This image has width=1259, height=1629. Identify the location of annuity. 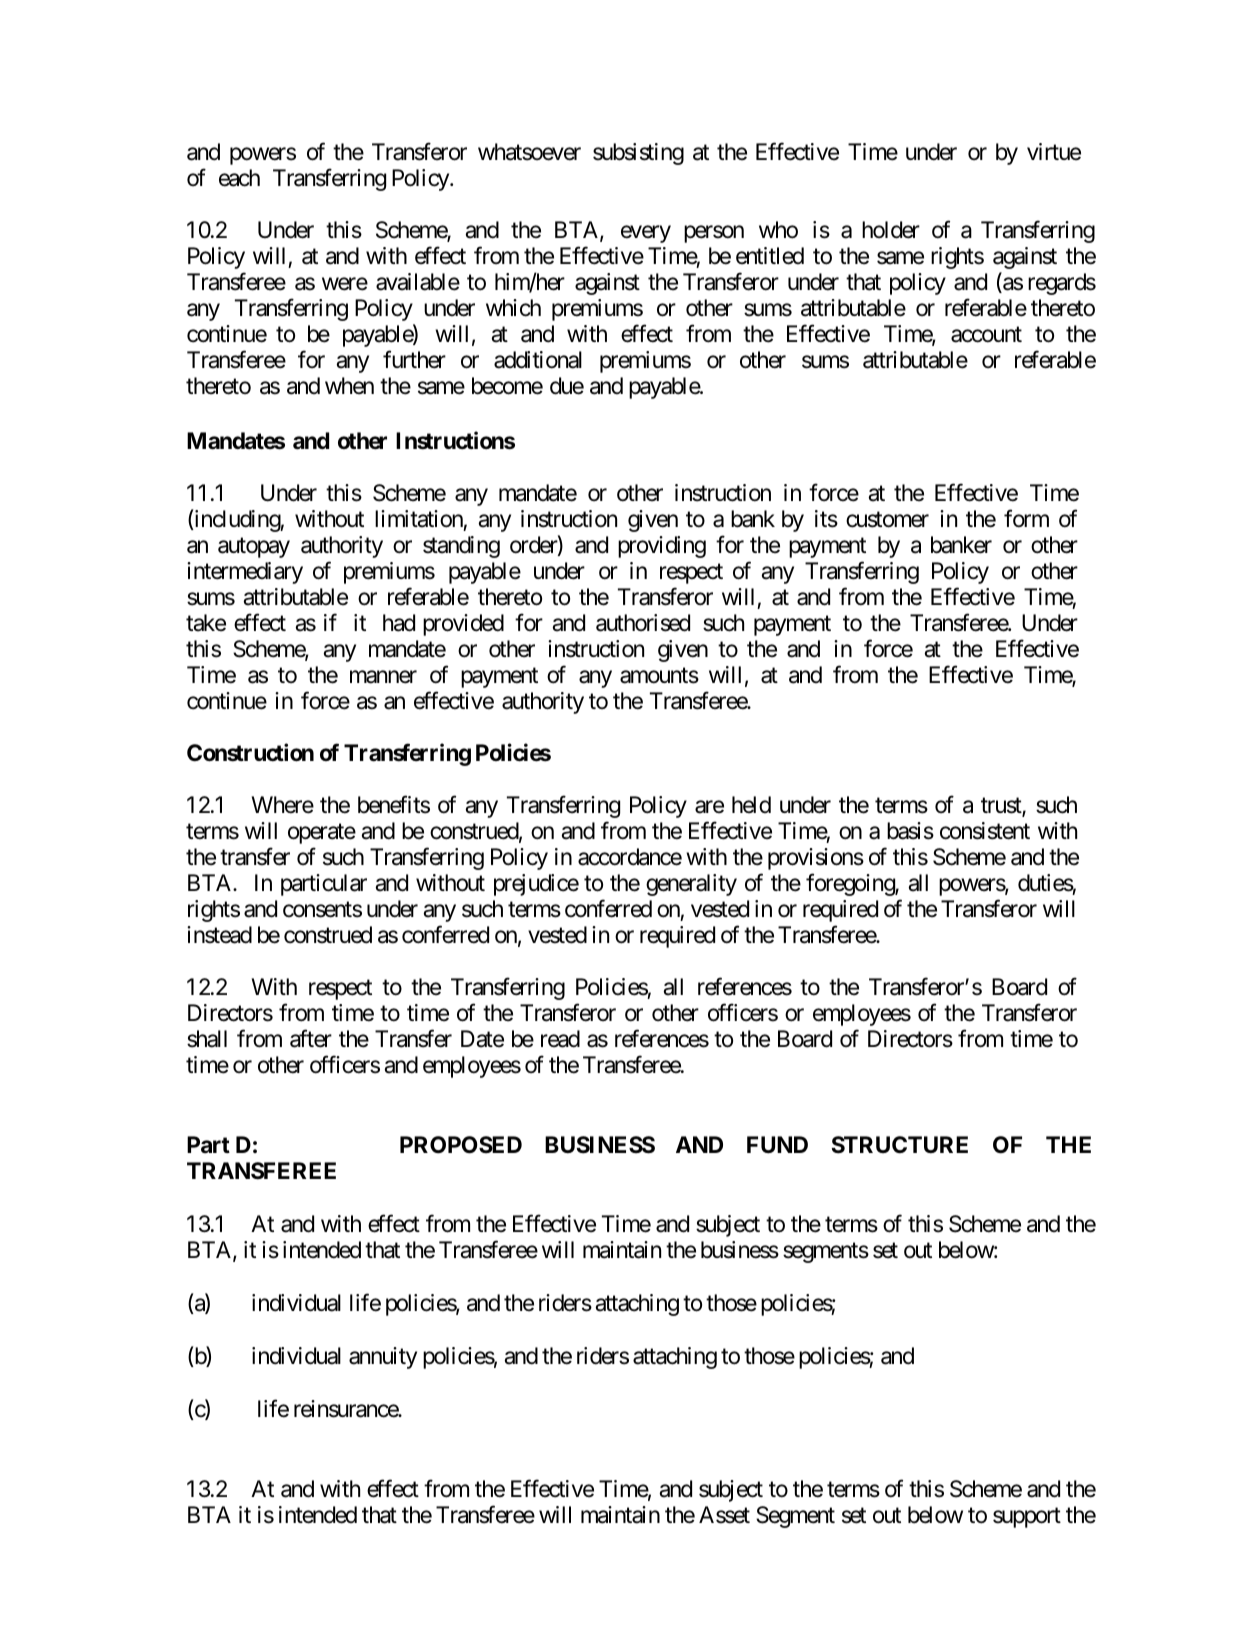
(383, 1358).
